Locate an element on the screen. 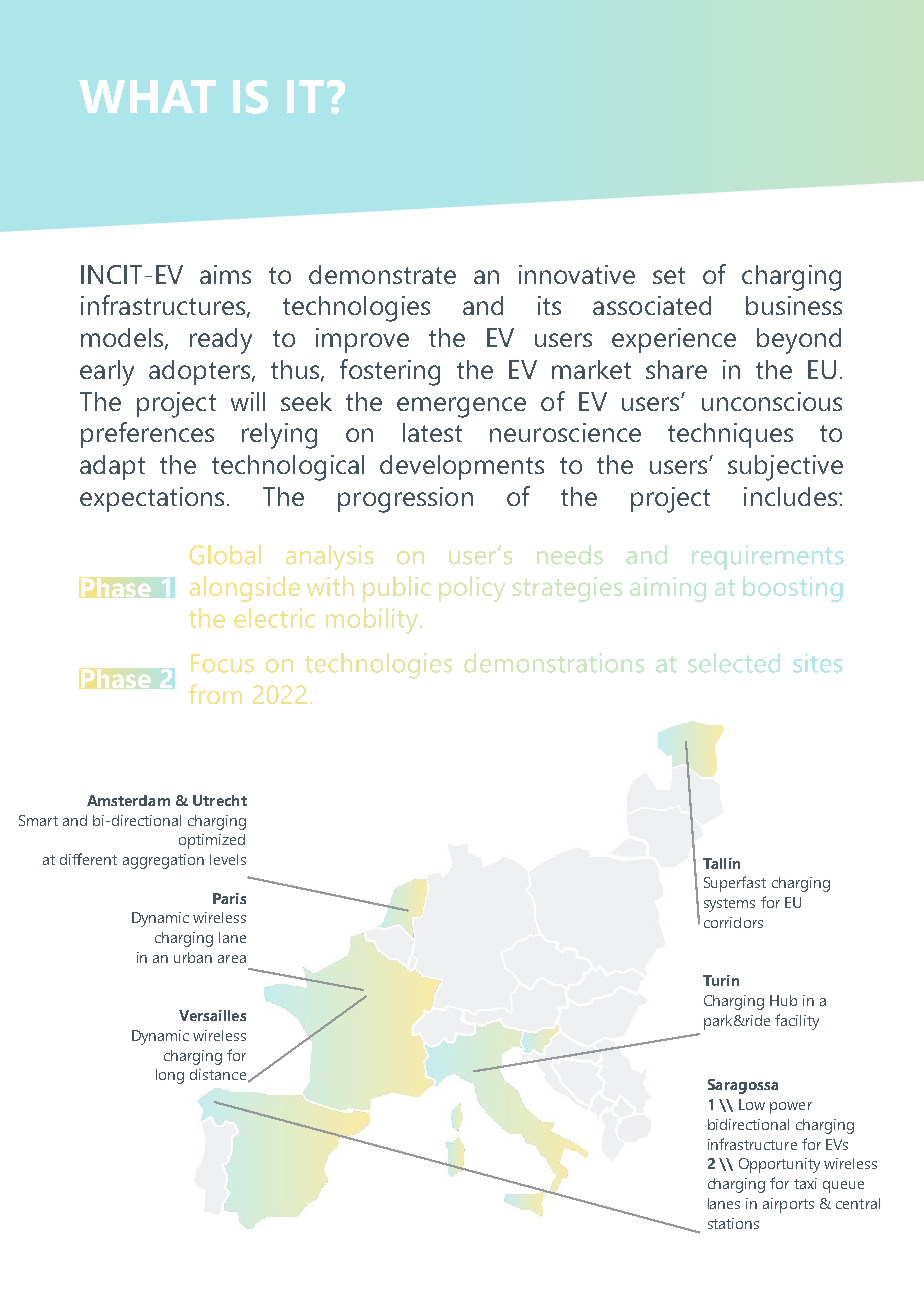 The image size is (924, 1311). mobility is located at coordinates (373, 621).
